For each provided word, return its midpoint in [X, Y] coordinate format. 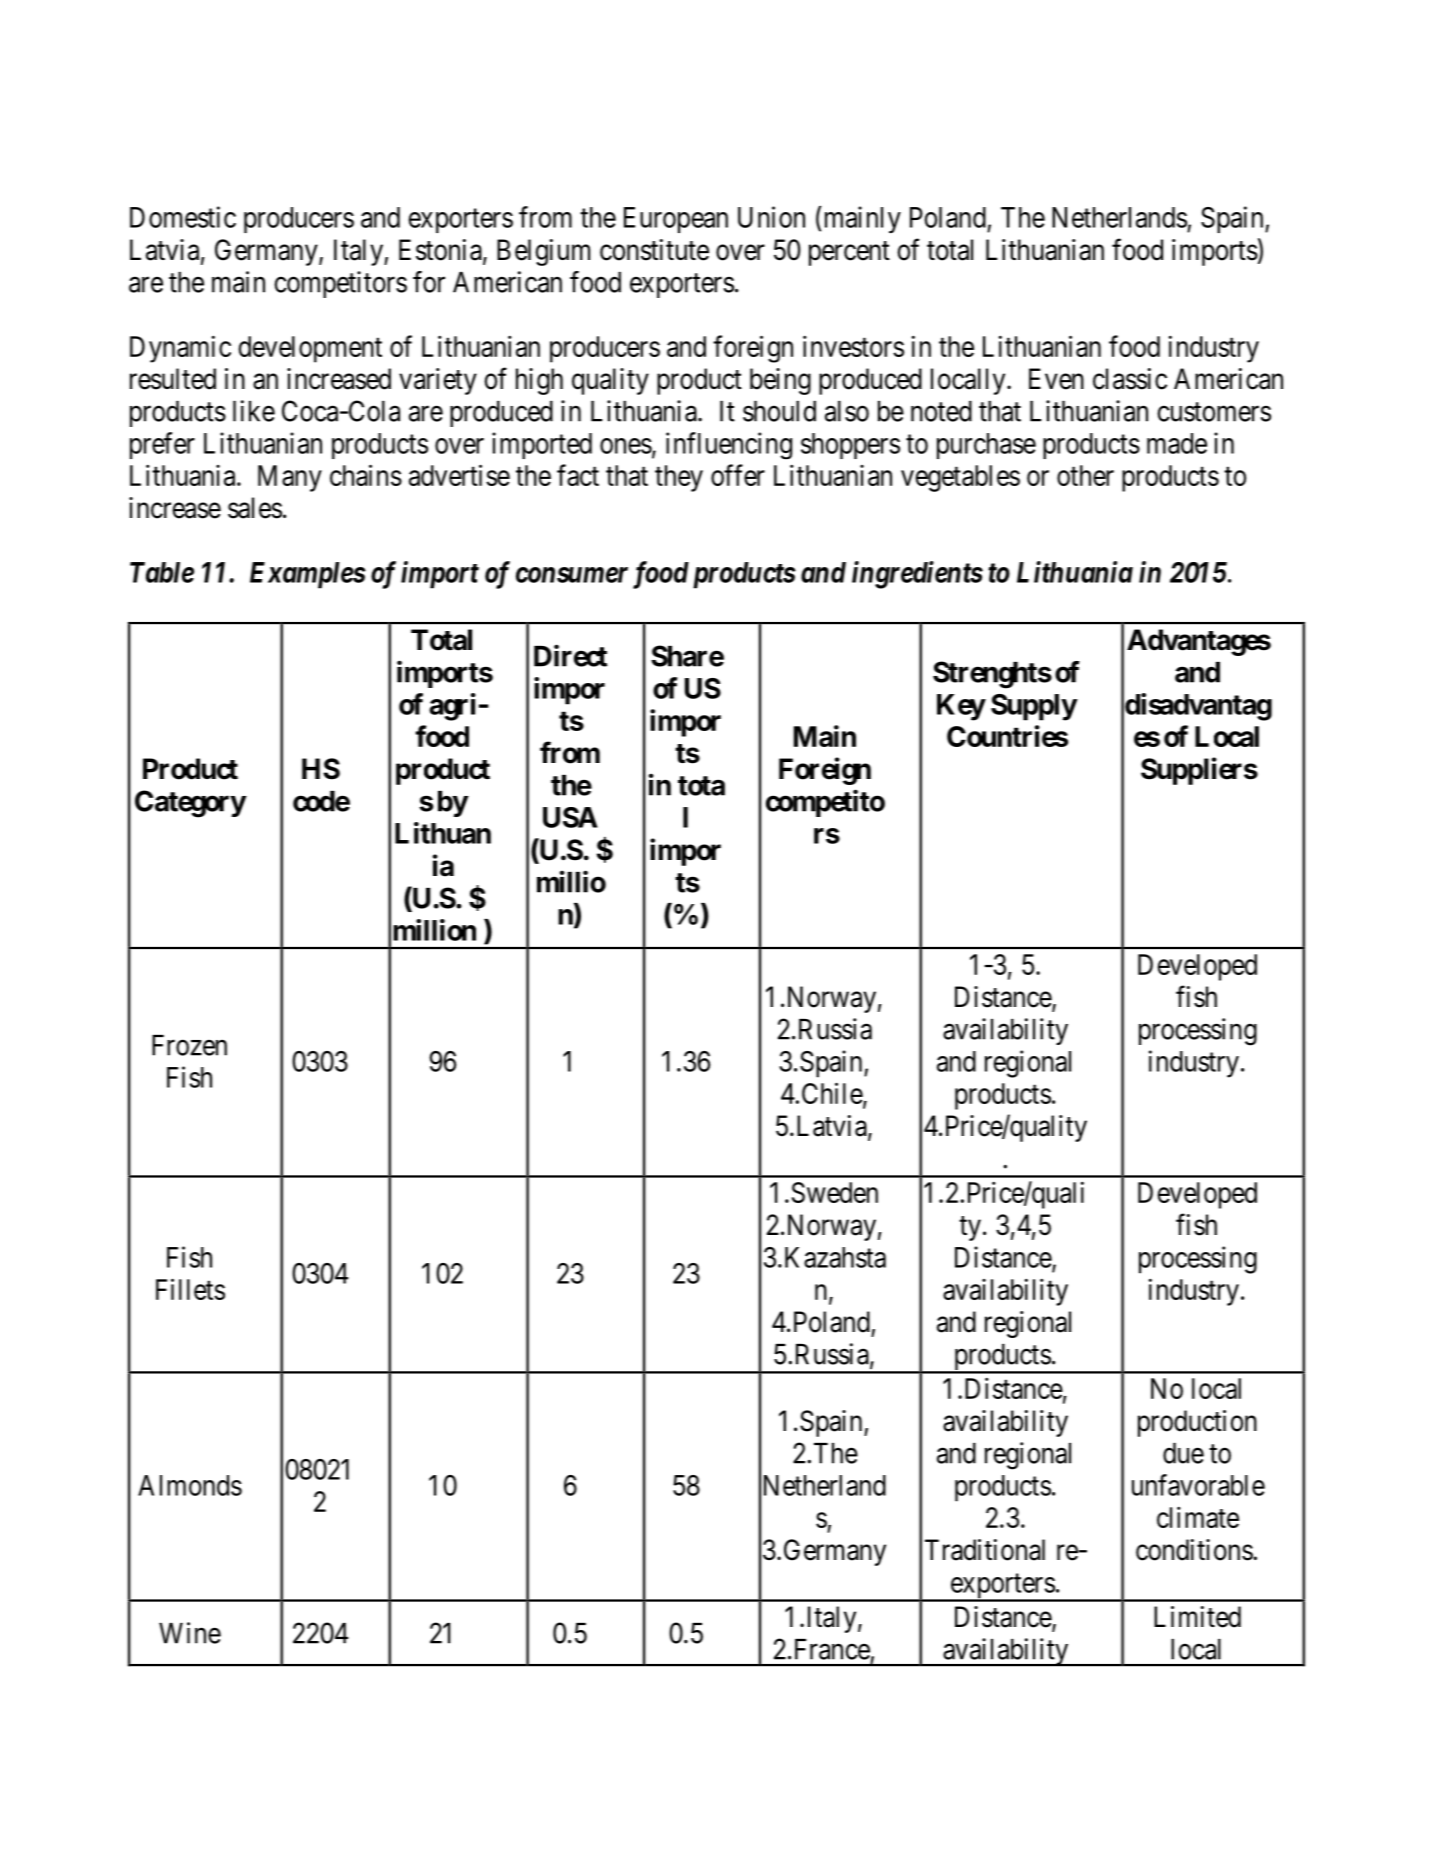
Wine [190, 1633]
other [1085, 475]
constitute [654, 250]
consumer [572, 575]
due [1183, 1453]
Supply [1034, 707]
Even [1056, 379]
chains [366, 475]
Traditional [985, 1550]
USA [570, 817]
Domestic [183, 217]
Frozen [189, 1045]
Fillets [190, 1289]
